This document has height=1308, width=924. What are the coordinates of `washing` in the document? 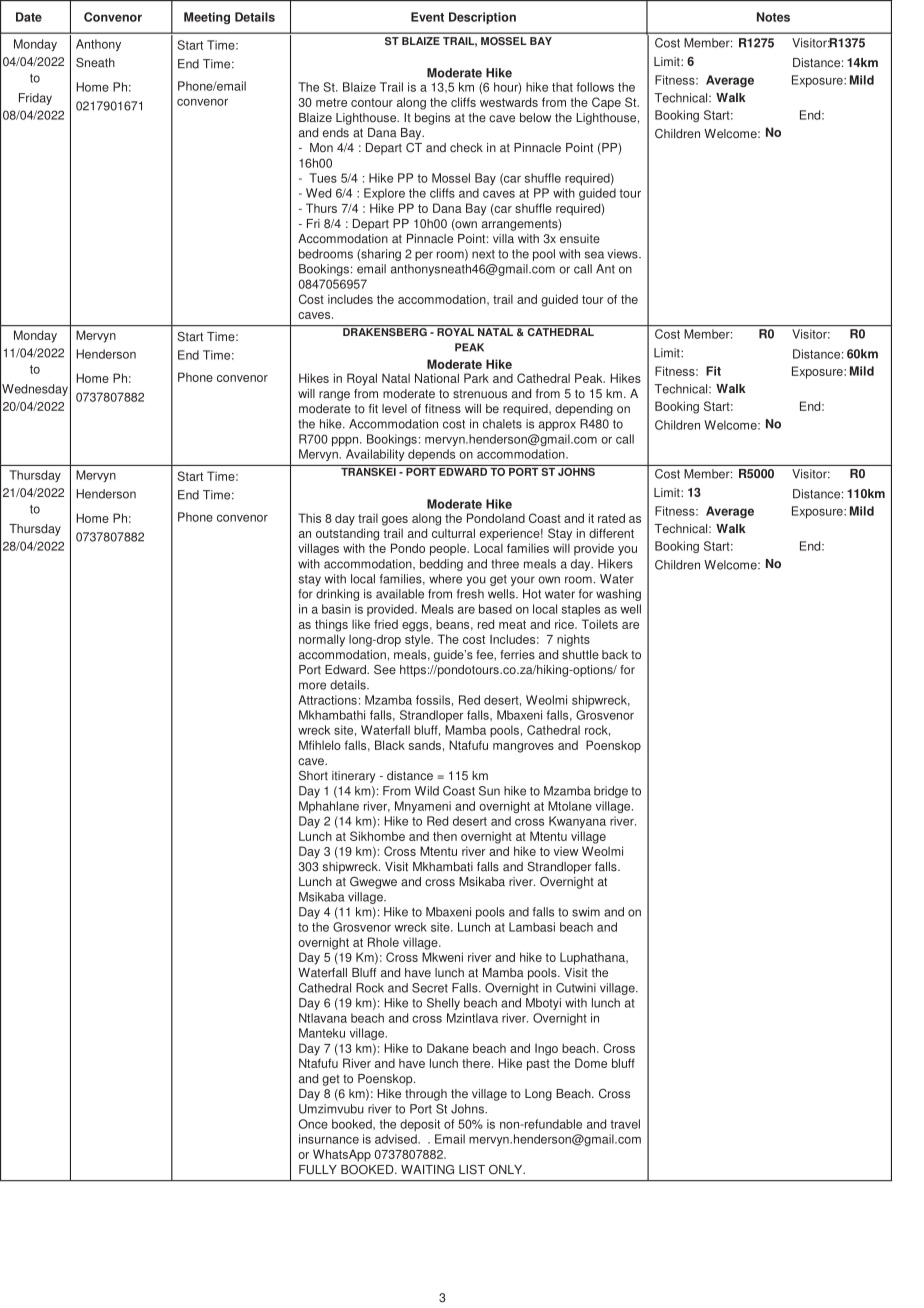 It's located at (618, 595).
